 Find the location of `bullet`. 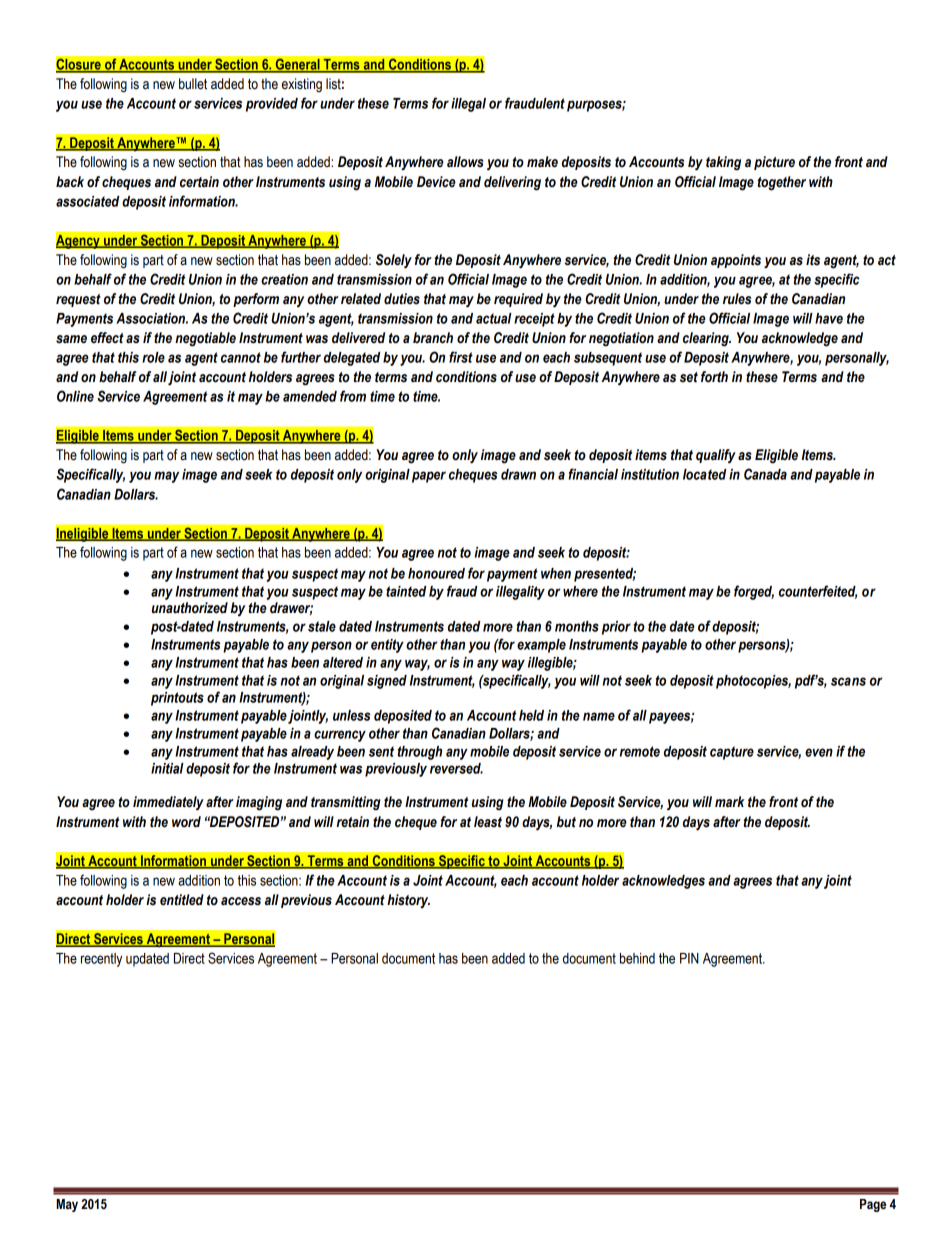

bullet is located at coordinates (193, 84).
